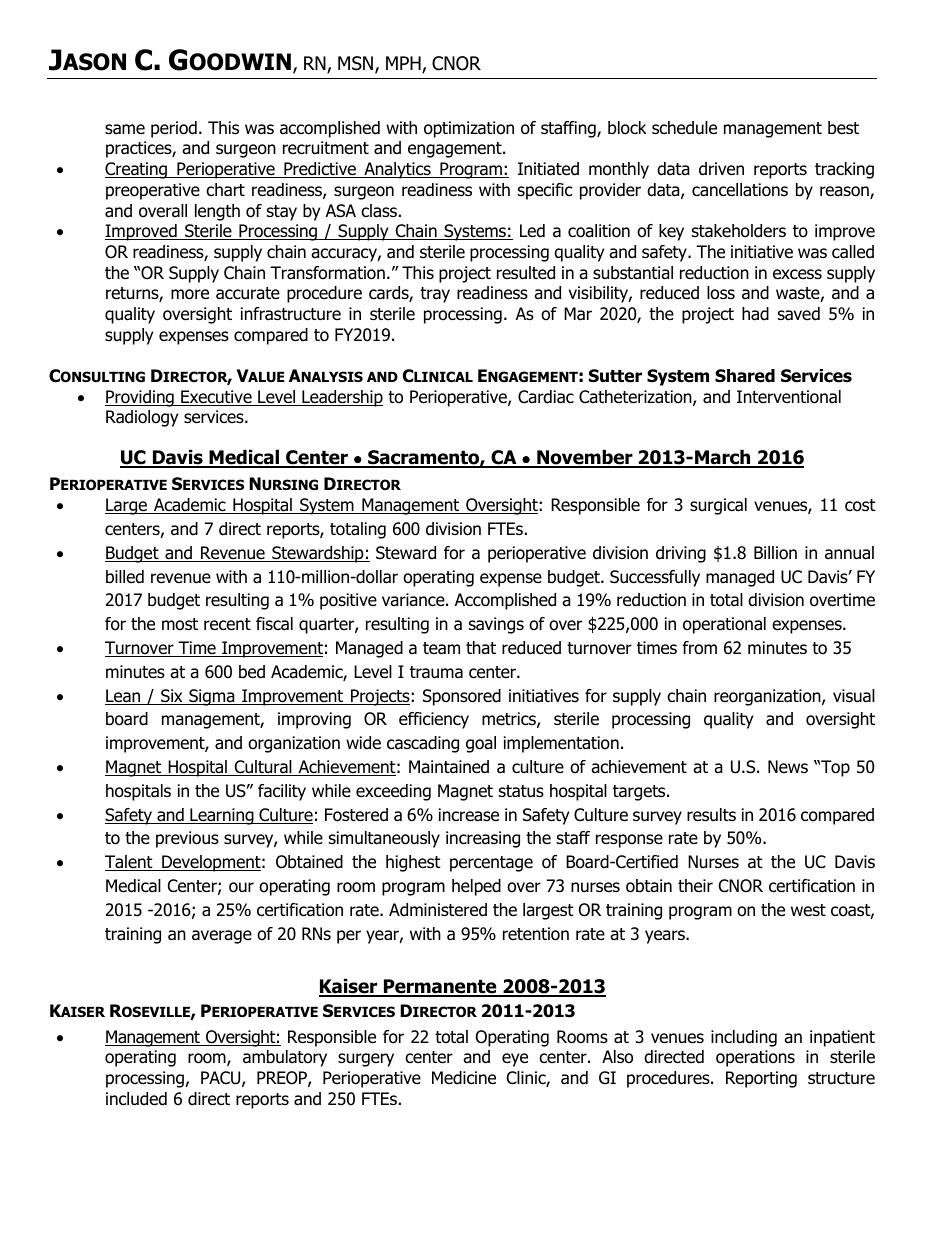 The width and height of the page is (952, 1233). What do you see at coordinates (515, 1060) in the page?
I see `eye` at bounding box center [515, 1060].
